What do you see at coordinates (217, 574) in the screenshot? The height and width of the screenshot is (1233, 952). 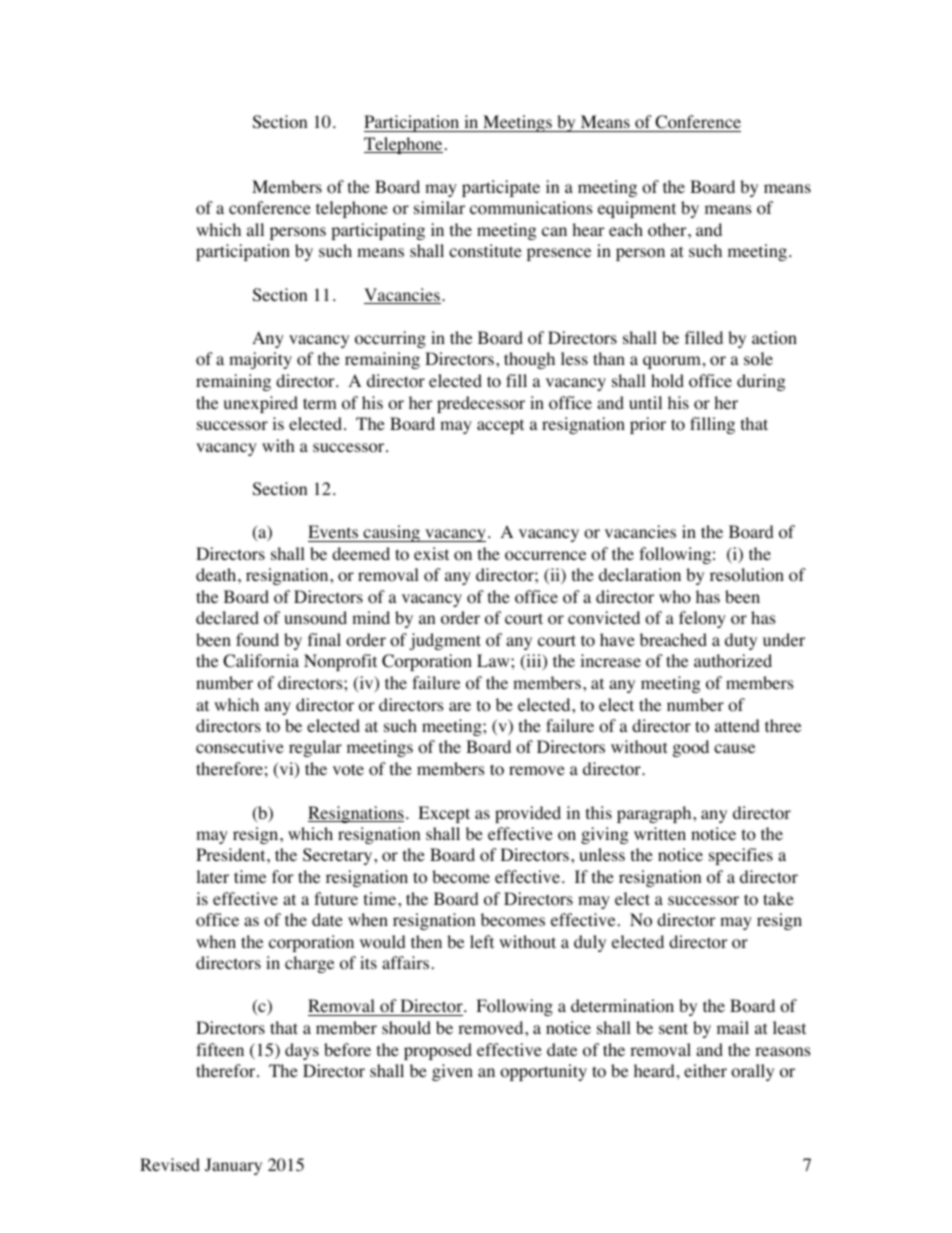 I see `death` at bounding box center [217, 574].
